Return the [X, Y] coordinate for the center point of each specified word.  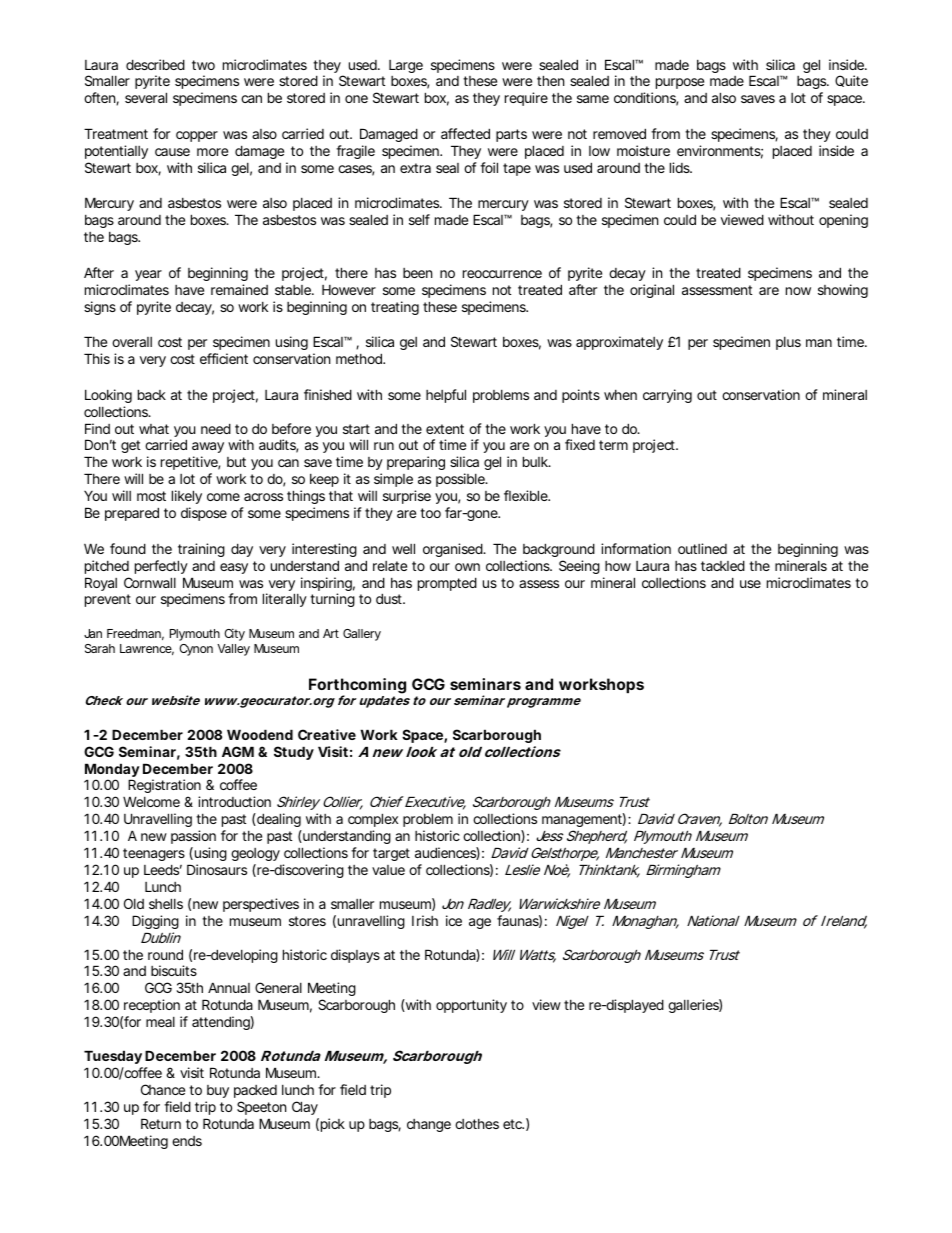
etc [513, 1124]
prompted [447, 584]
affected [465, 133]
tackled [723, 565]
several [146, 97]
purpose [680, 83]
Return [161, 1123]
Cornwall [150, 582]
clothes [477, 1124]
